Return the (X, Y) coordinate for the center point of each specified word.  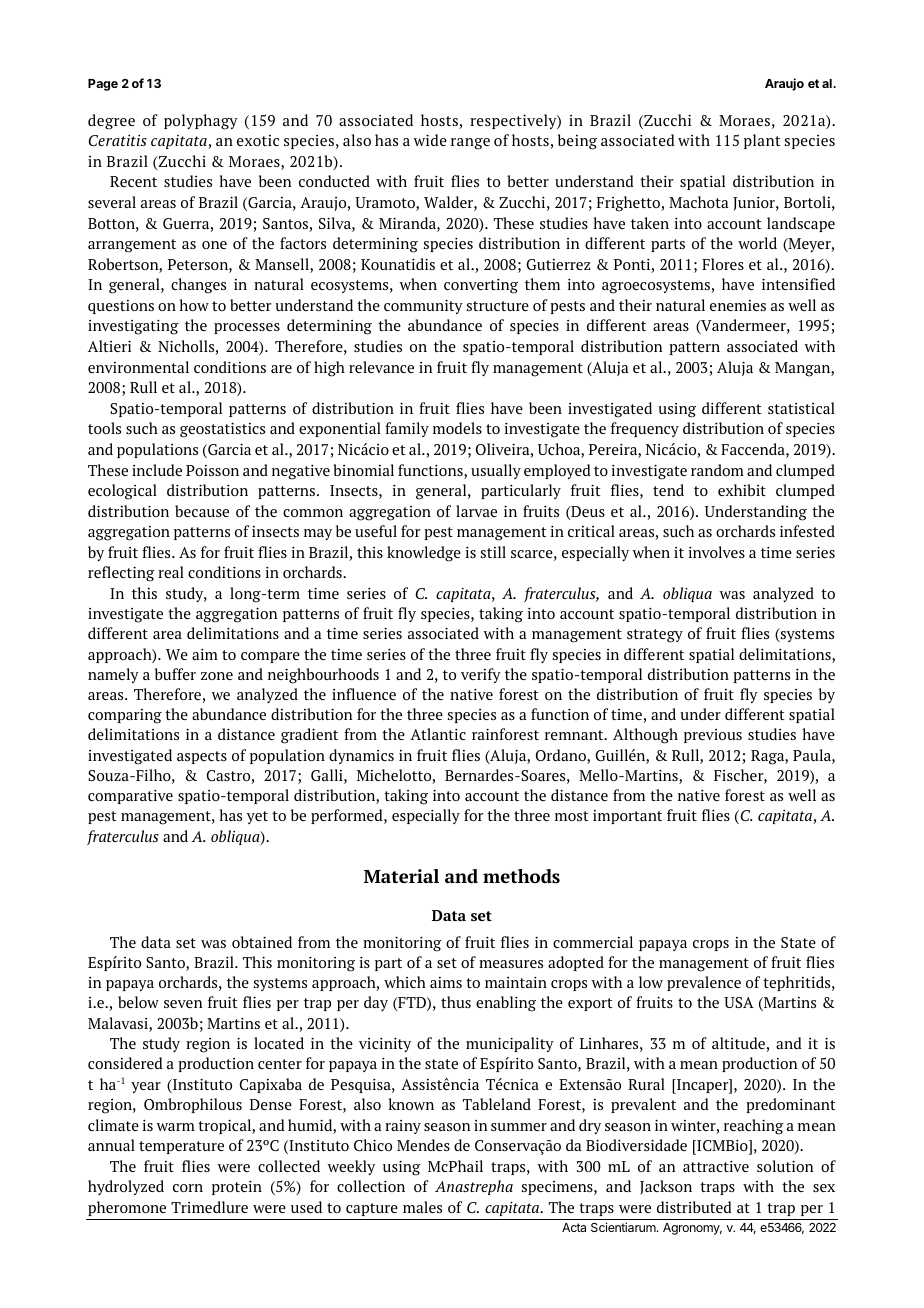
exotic (258, 140)
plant (762, 141)
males (422, 1207)
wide (430, 140)
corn (188, 1188)
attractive (716, 1166)
